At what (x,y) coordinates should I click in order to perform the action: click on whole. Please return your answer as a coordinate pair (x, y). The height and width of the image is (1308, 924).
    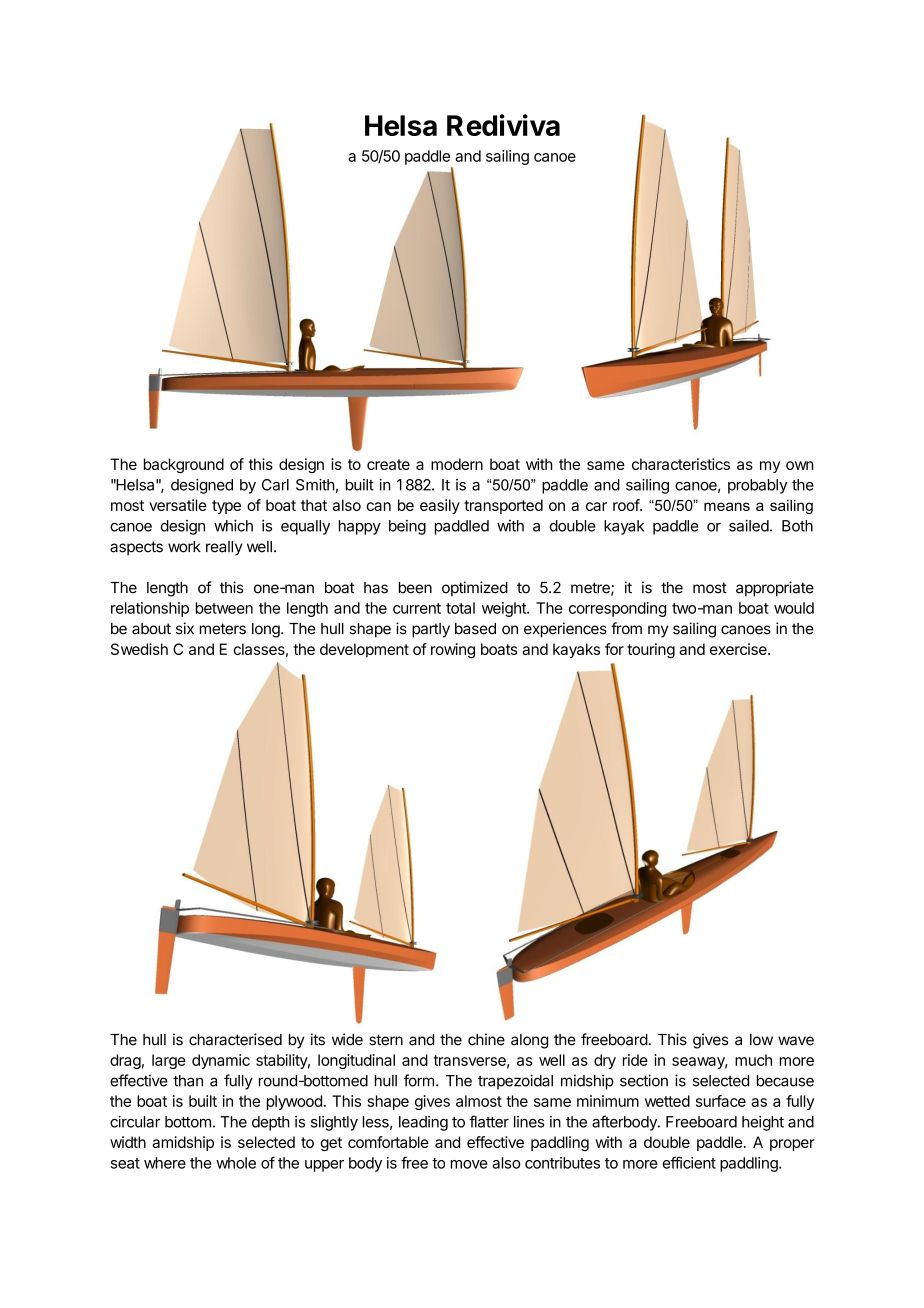
    Looking at the image, I should click on (236, 1163).
